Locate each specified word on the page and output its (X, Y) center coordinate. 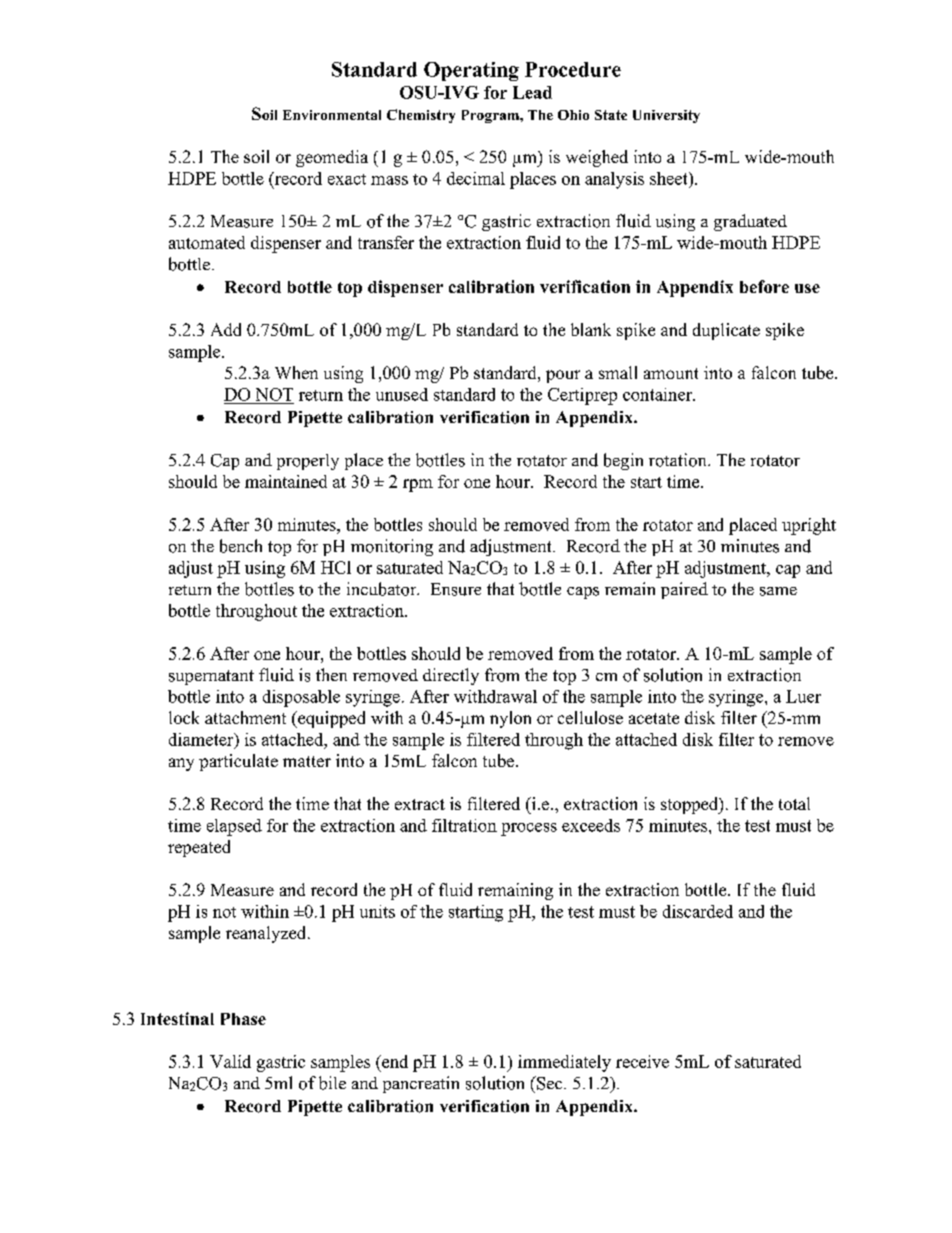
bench (241, 546)
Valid (230, 1061)
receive (642, 1061)
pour (563, 376)
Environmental (332, 115)
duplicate (726, 331)
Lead (532, 92)
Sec (550, 1083)
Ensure (456, 589)
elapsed (234, 827)
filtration (464, 825)
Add (226, 329)
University (666, 116)
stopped (691, 805)
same (778, 591)
